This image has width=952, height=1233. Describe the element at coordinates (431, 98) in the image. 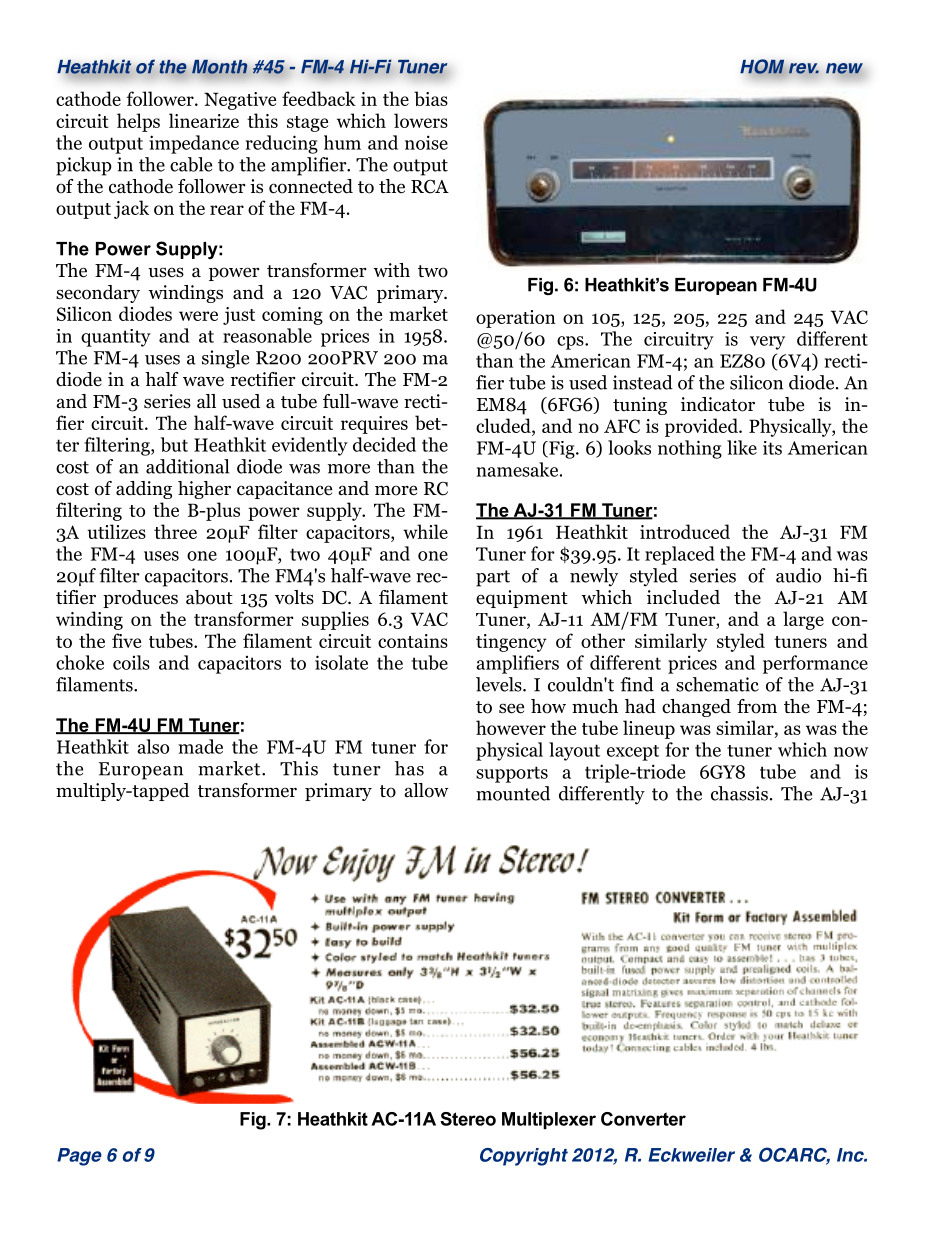

I see `bias` at that location.
